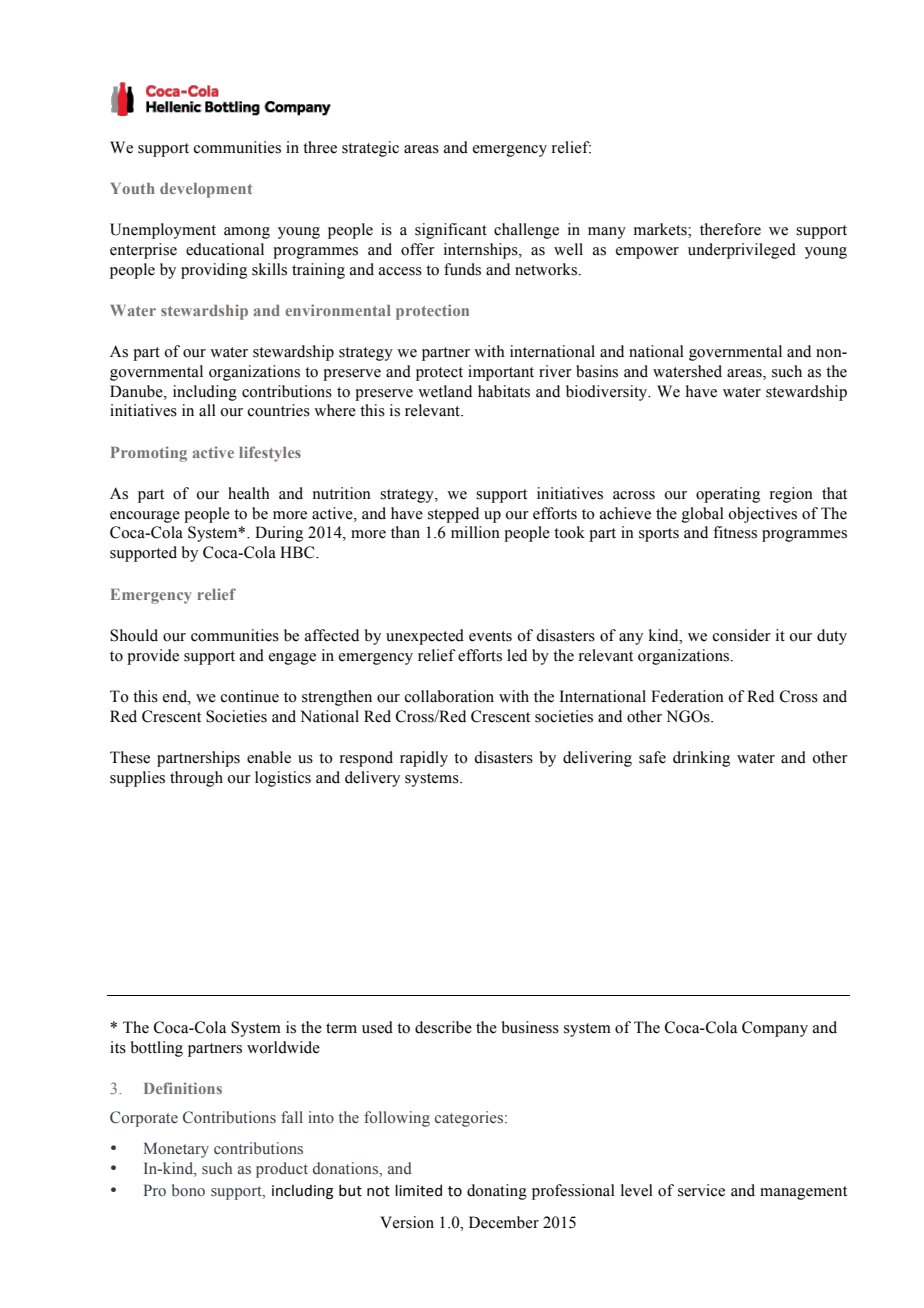 This image has height=1308, width=924. Describe the element at coordinates (449, 696) in the image. I see `collaboration` at that location.
